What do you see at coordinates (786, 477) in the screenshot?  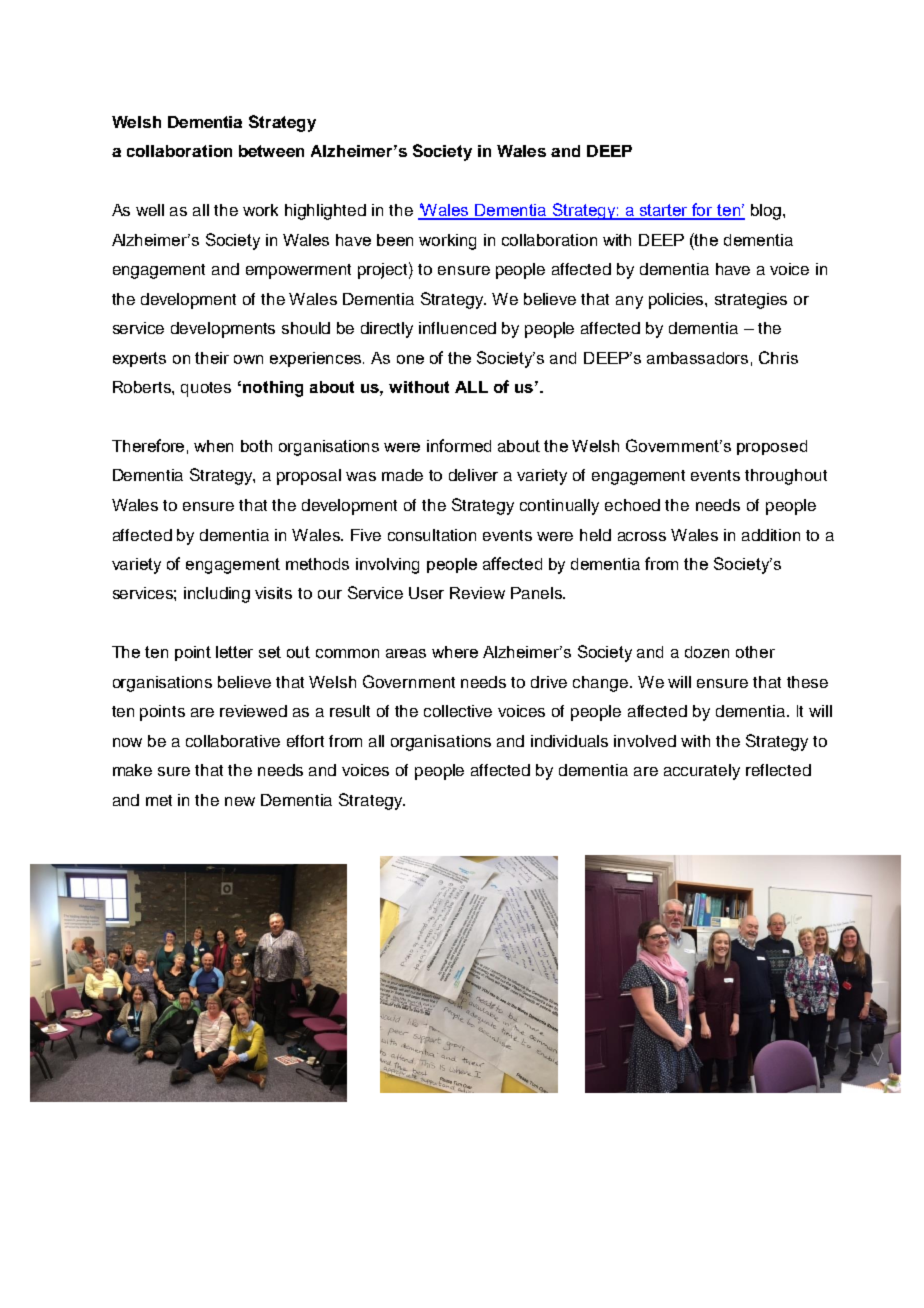 I see `throughout` at bounding box center [786, 477].
